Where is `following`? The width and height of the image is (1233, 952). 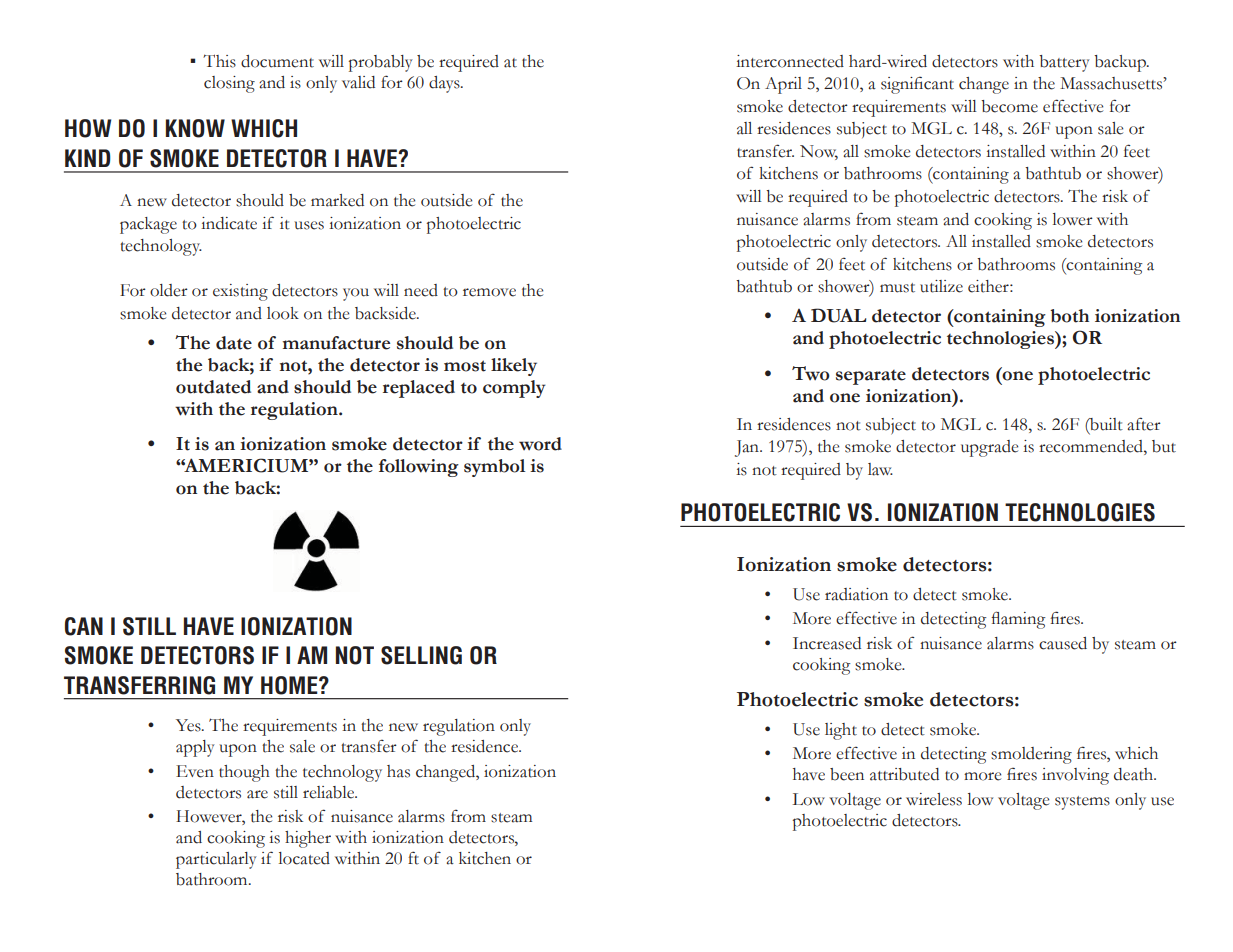 following is located at coordinates (419, 468).
